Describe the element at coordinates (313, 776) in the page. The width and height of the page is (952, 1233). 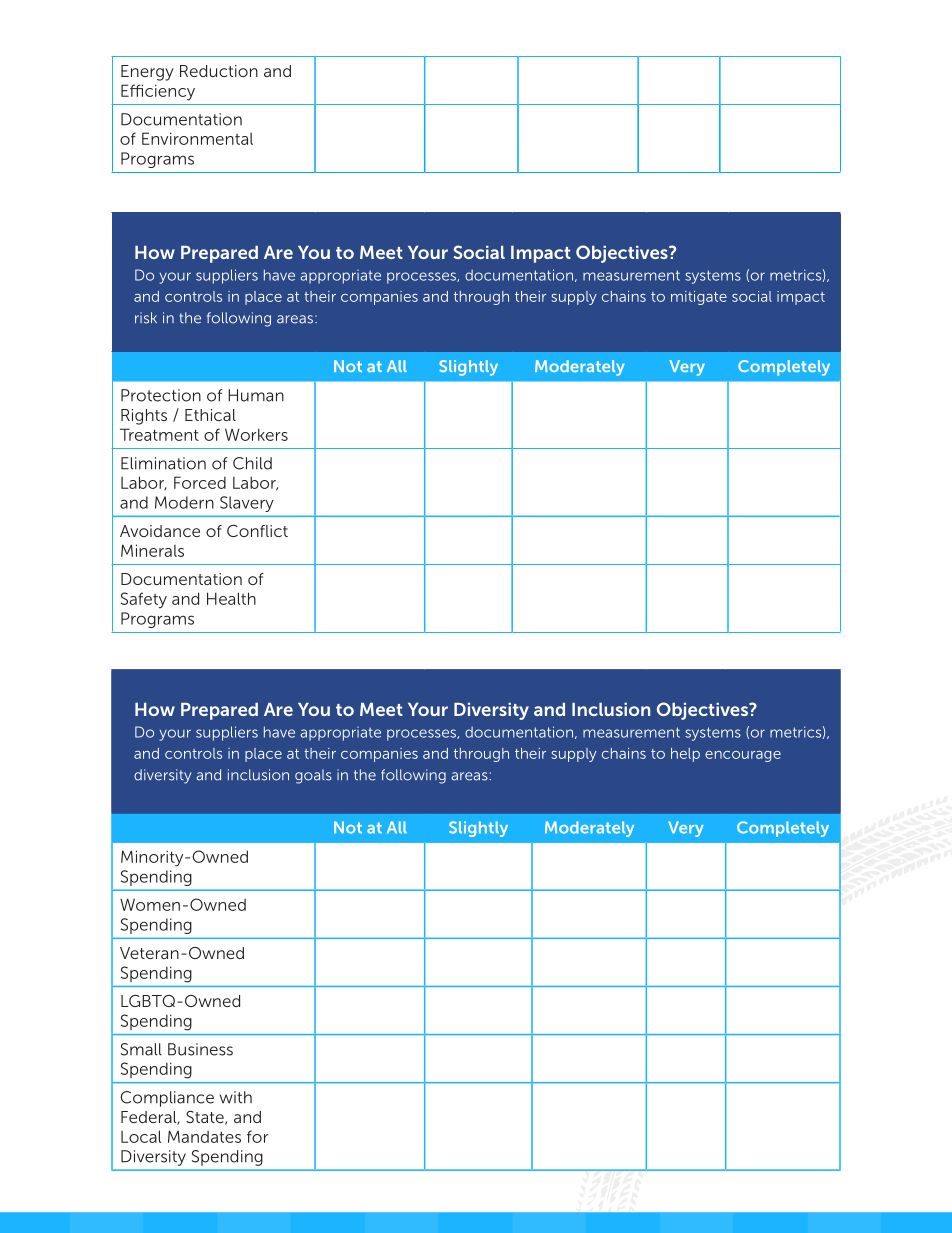
I see `goals` at that location.
